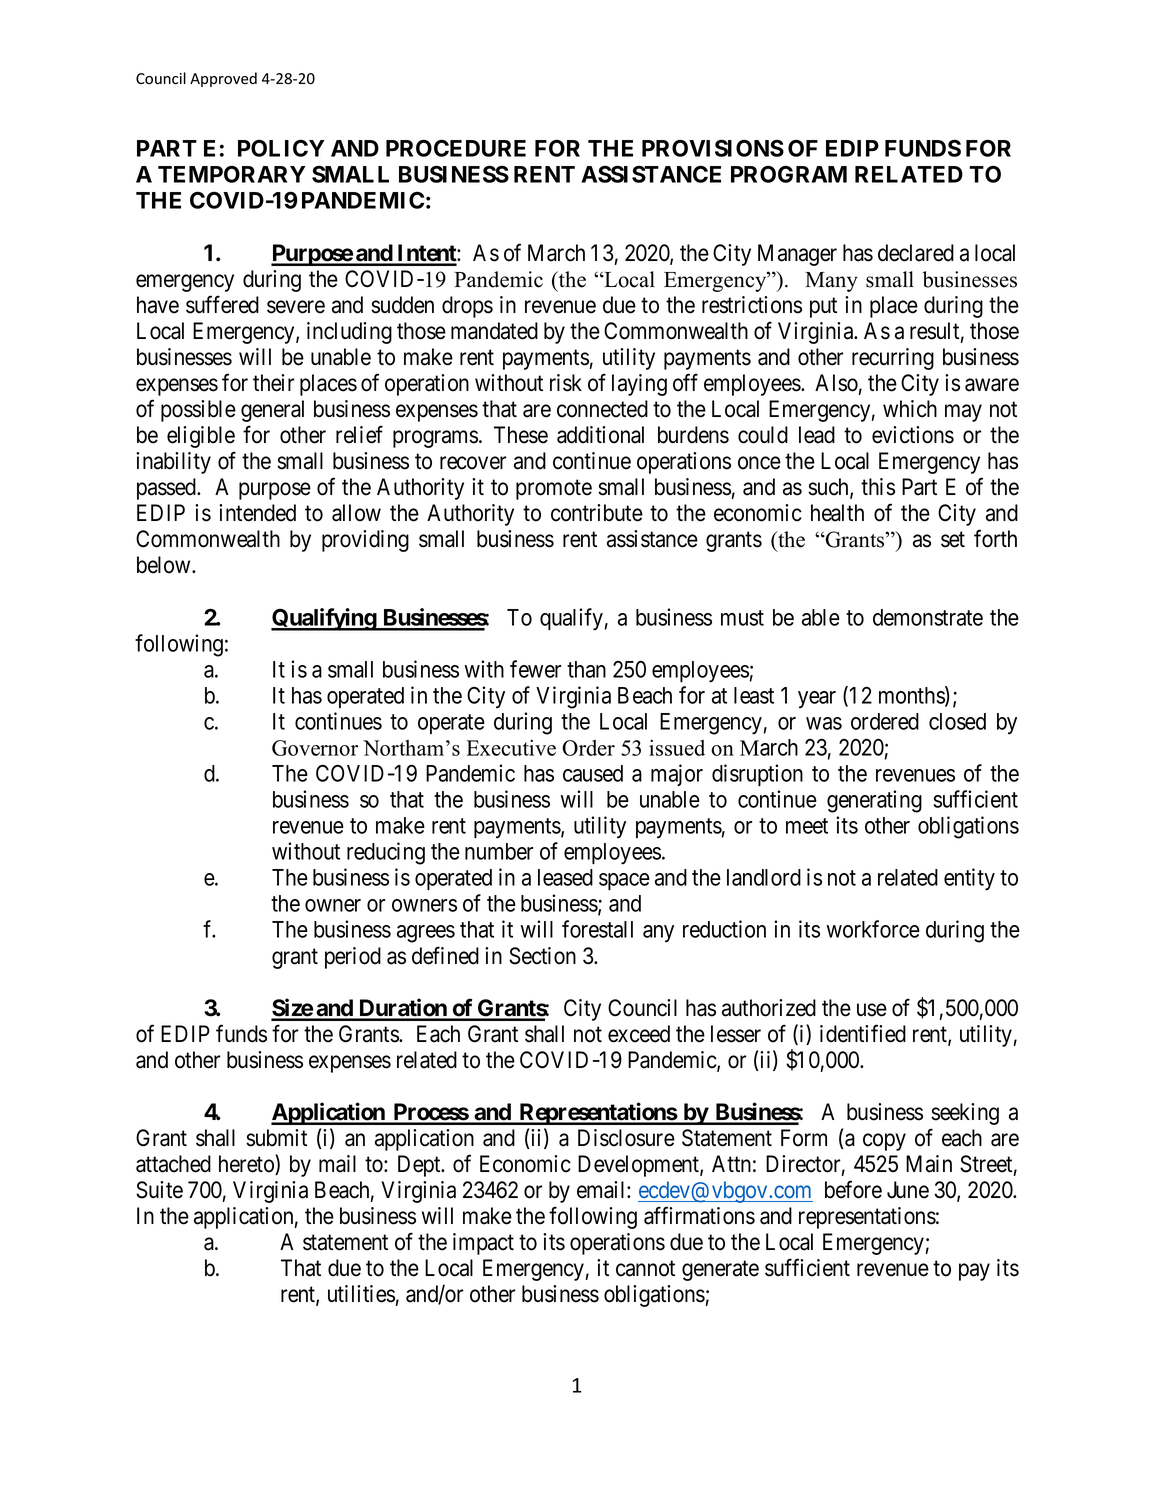 This document has height=1494, width=1154. What do you see at coordinates (957, 721) in the document?
I see `closed` at bounding box center [957, 721].
